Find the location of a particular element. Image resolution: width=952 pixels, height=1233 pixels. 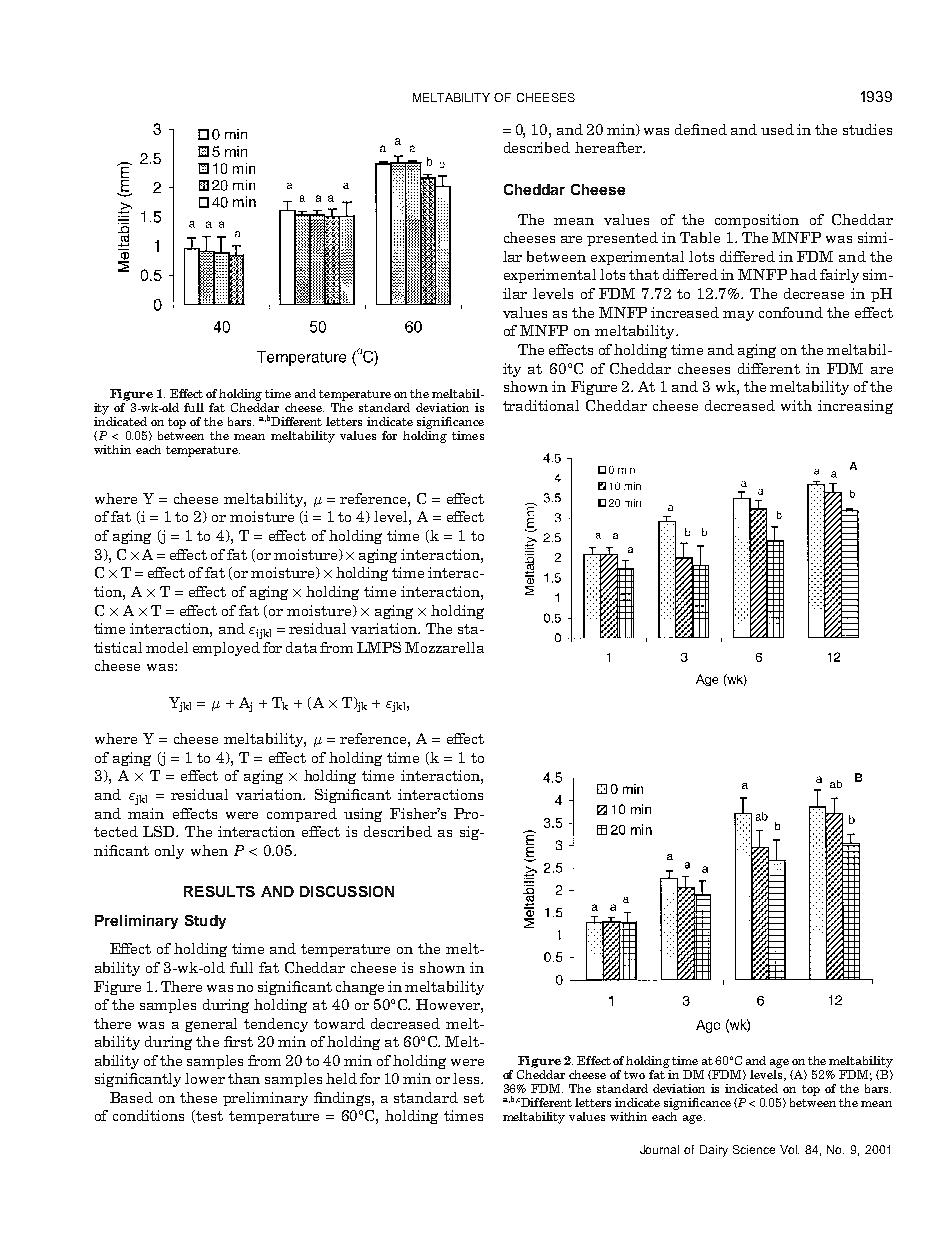

test is located at coordinates (209, 1116).
